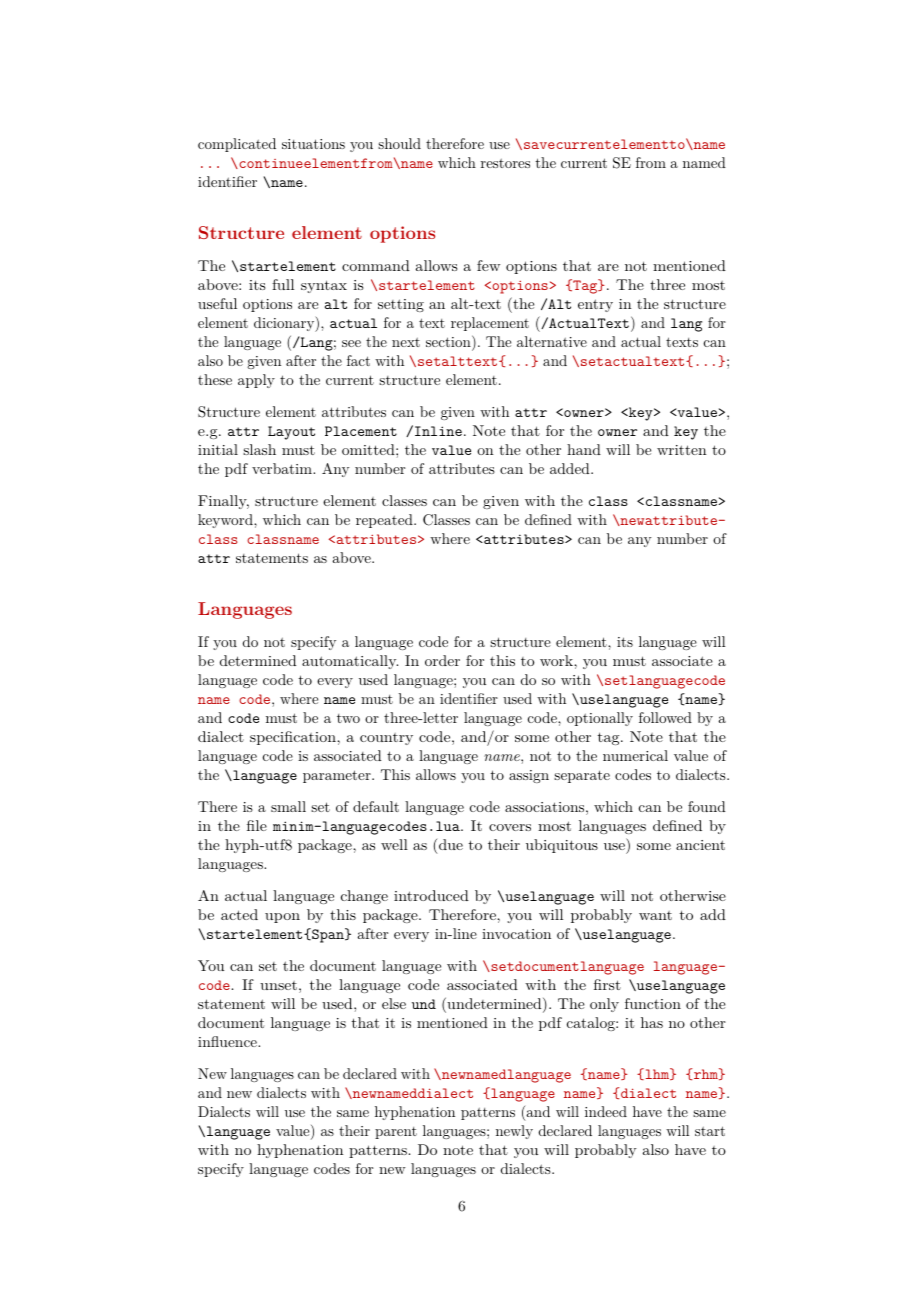  Describe the element at coordinates (682, 450) in the screenshot. I see `written` at that location.
